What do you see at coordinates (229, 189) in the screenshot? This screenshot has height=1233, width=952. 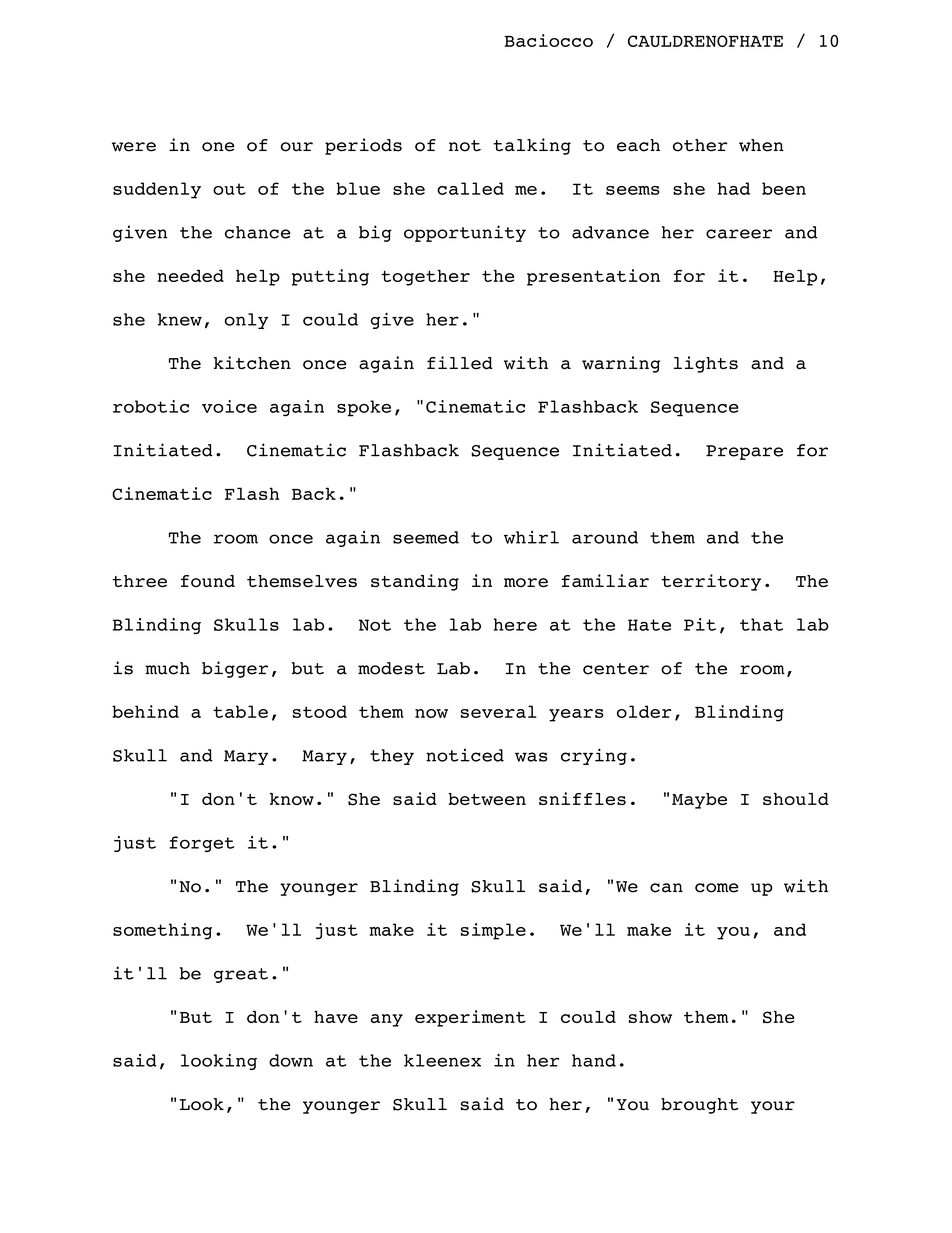 I see `out` at bounding box center [229, 189].
